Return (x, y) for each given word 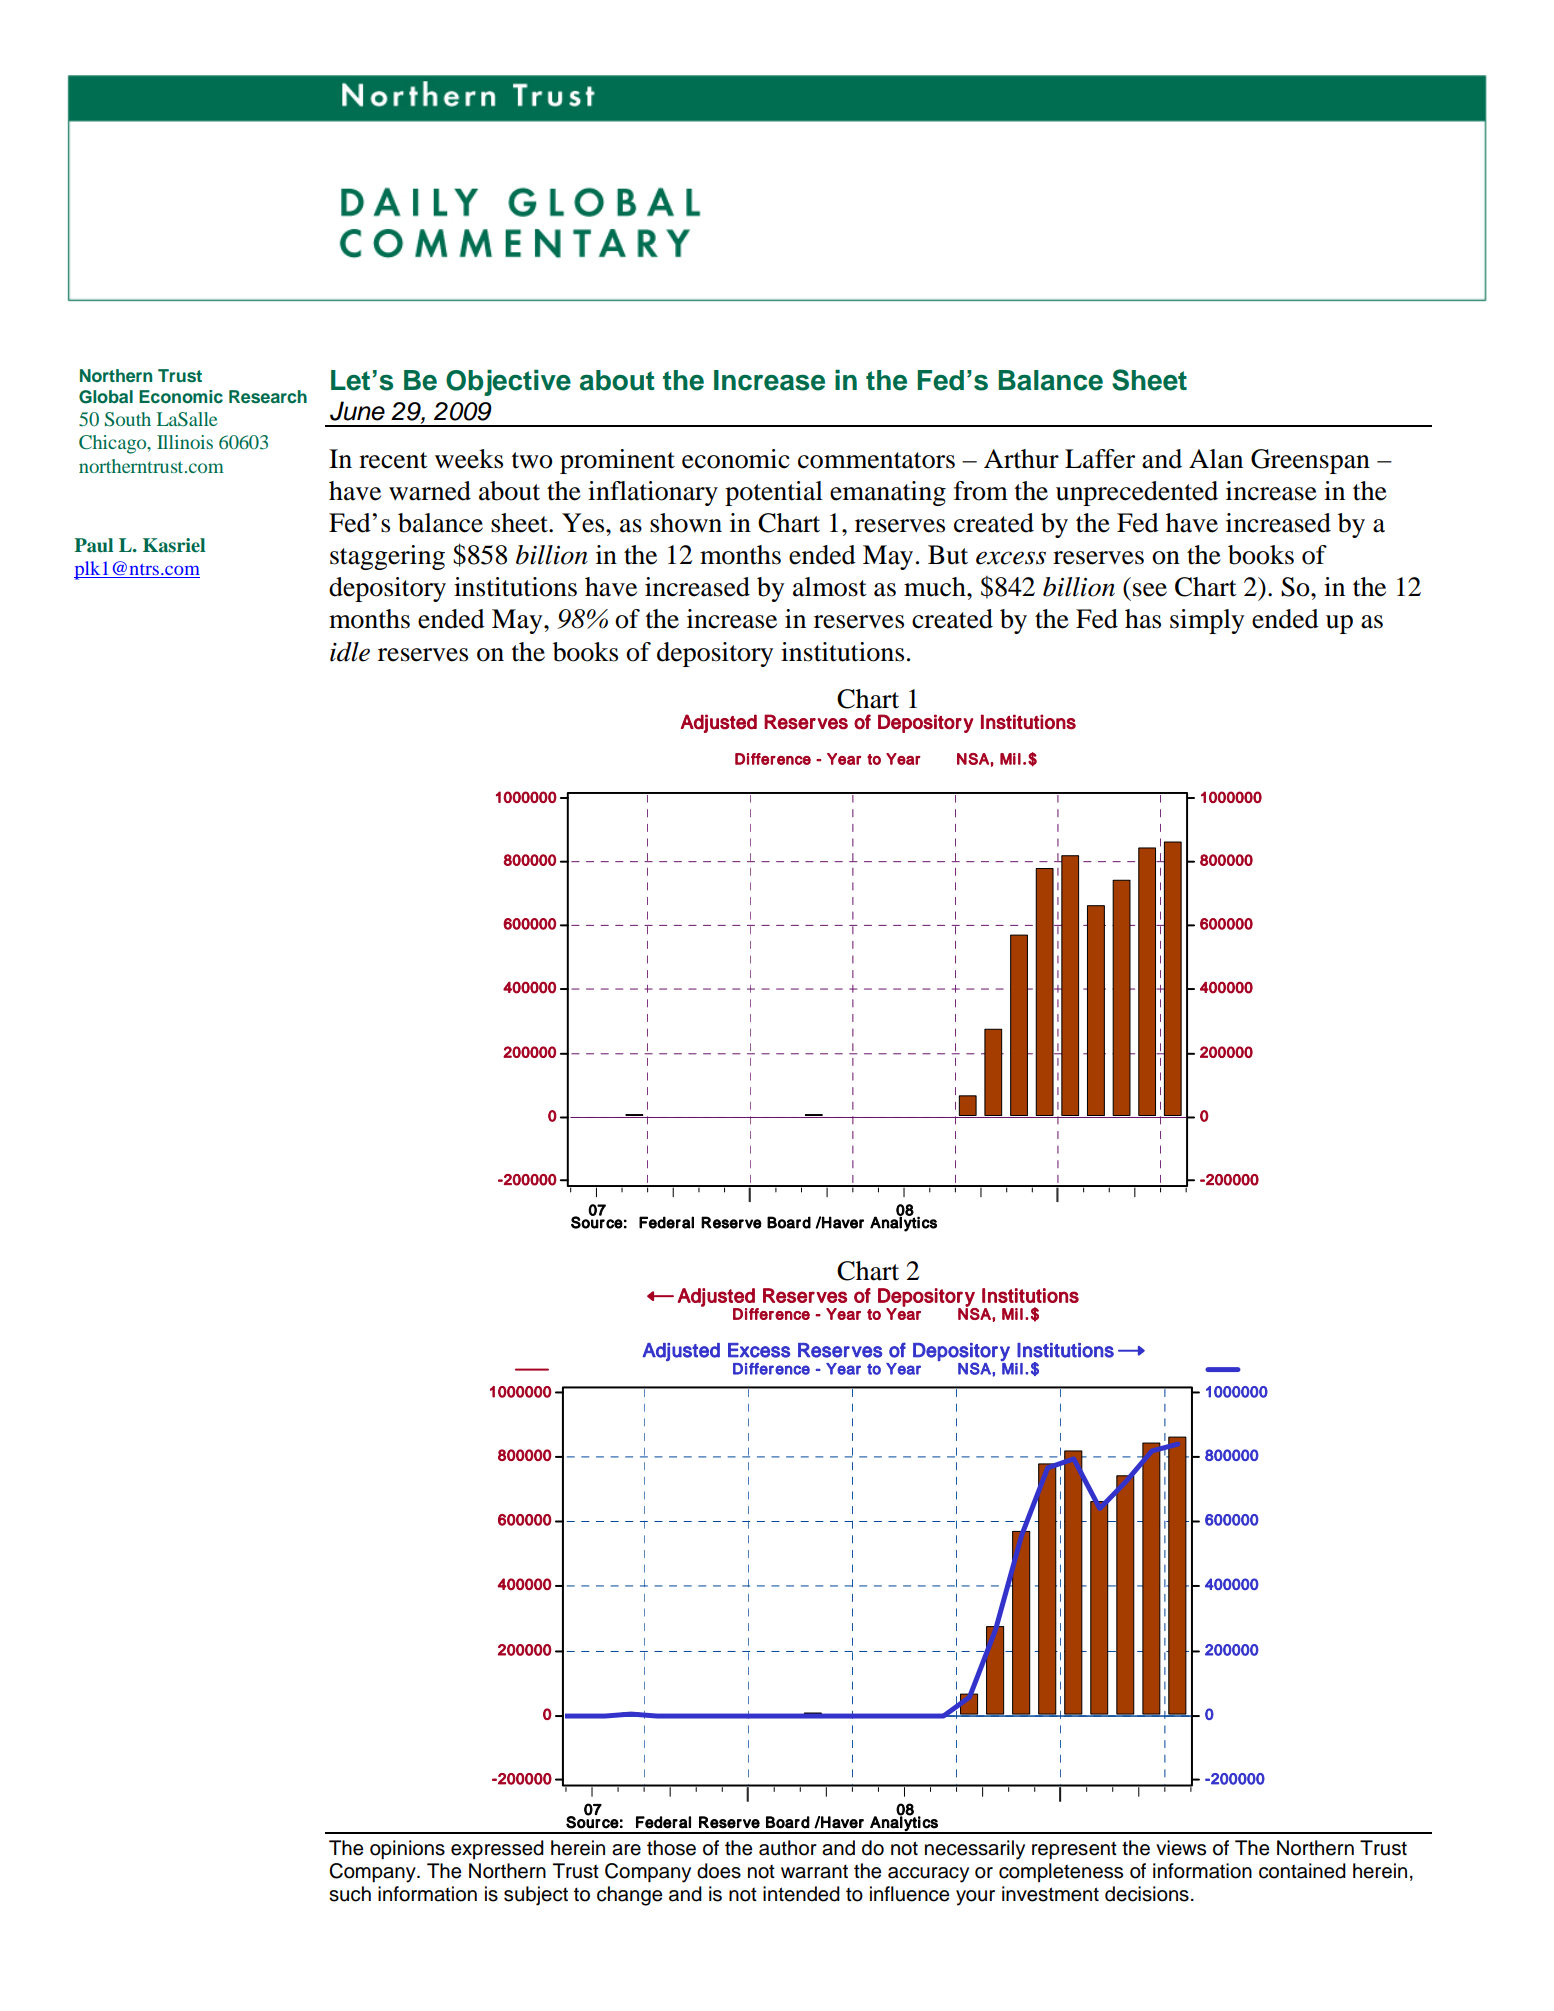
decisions (1147, 1894)
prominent (617, 461)
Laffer (1100, 459)
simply (1207, 621)
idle (350, 652)
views (1181, 1848)
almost (830, 587)
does (719, 1871)
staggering (387, 557)
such (350, 1894)
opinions (407, 1850)
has (1143, 619)
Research (268, 397)
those (671, 1848)
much (936, 587)
